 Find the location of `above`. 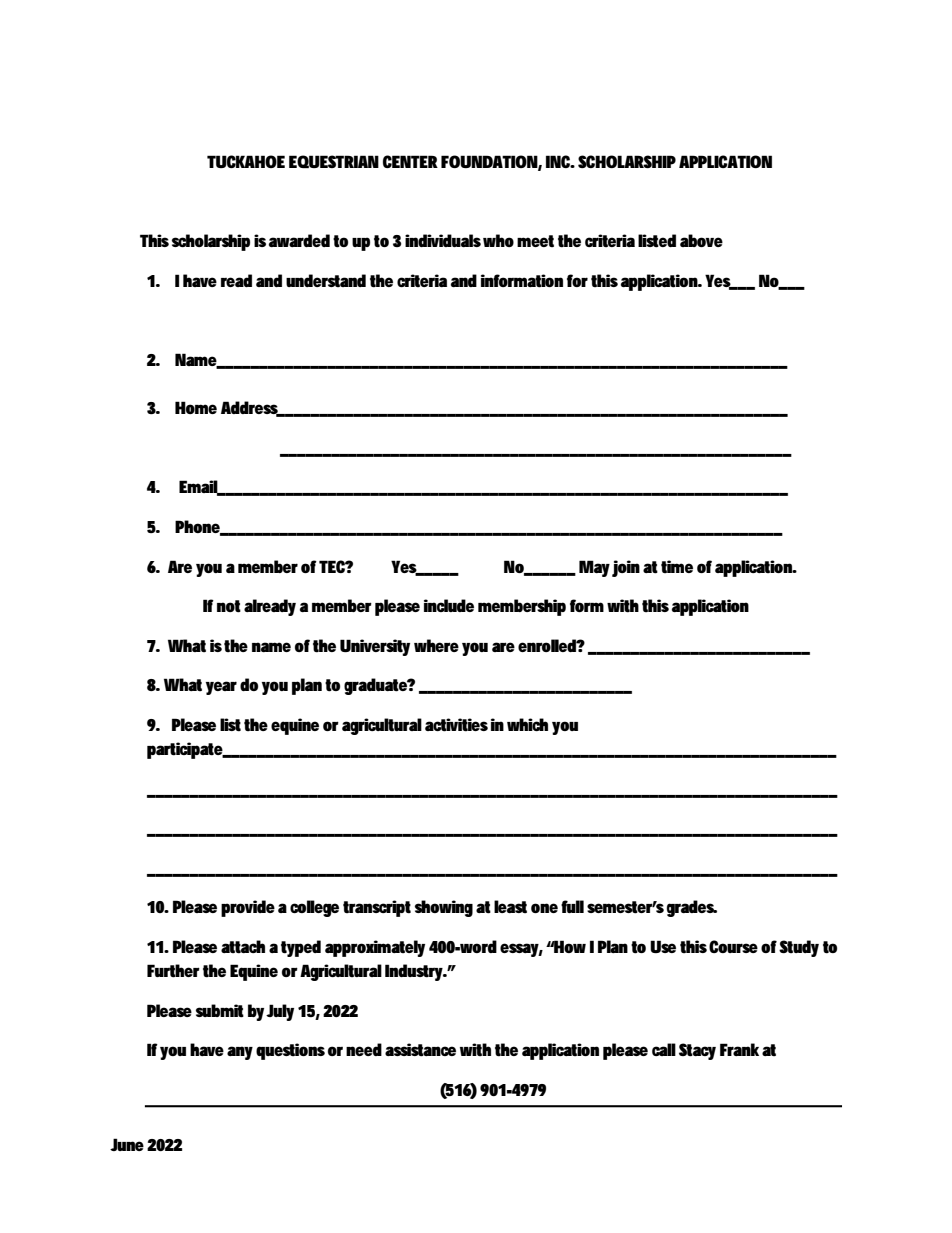

above is located at coordinates (701, 240).
